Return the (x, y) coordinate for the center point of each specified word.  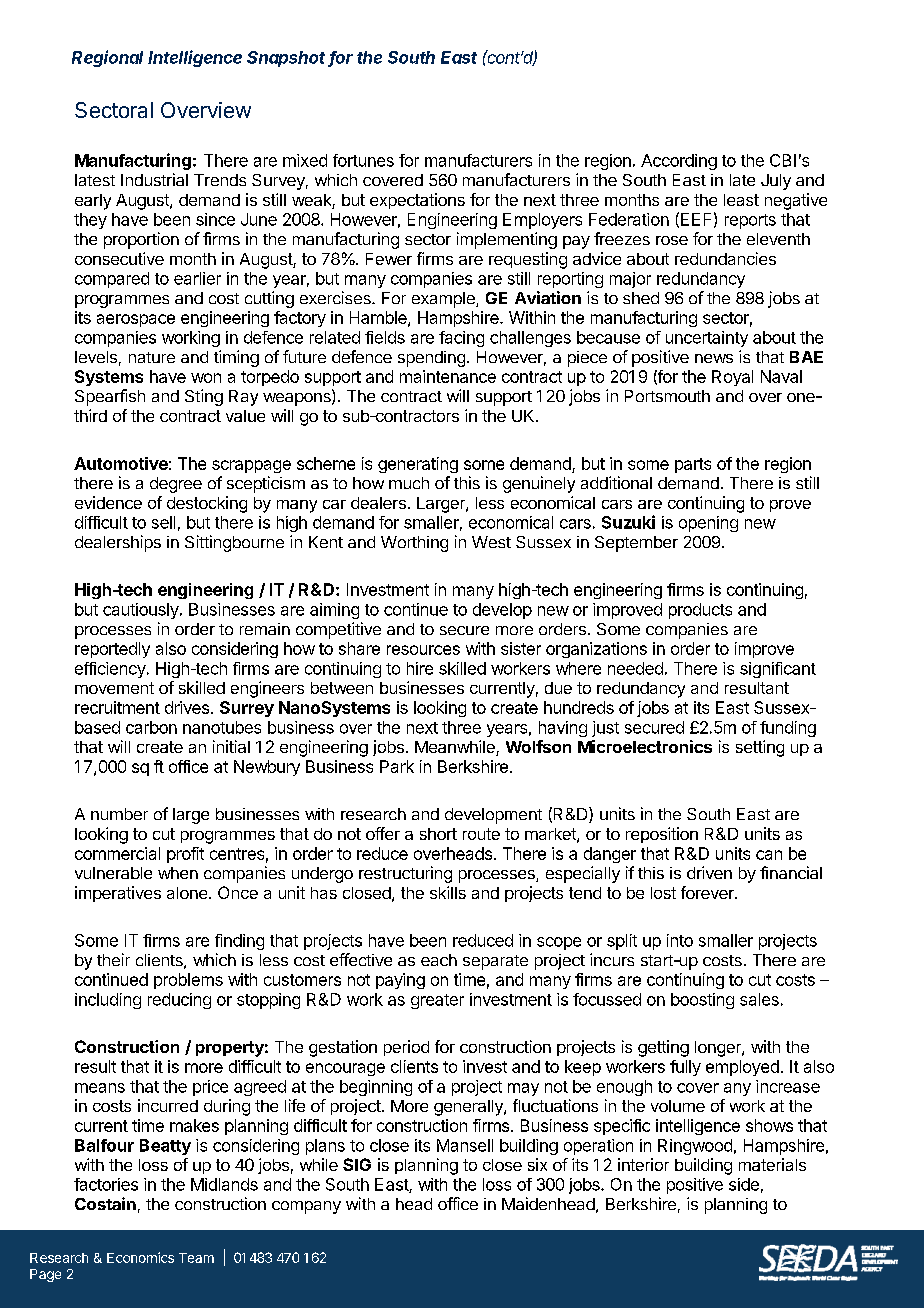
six (537, 1164)
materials (772, 1164)
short (438, 834)
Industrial (154, 179)
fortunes (363, 160)
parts (693, 465)
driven (709, 872)
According (679, 162)
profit (185, 855)
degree (176, 485)
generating (418, 465)
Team (196, 1258)
